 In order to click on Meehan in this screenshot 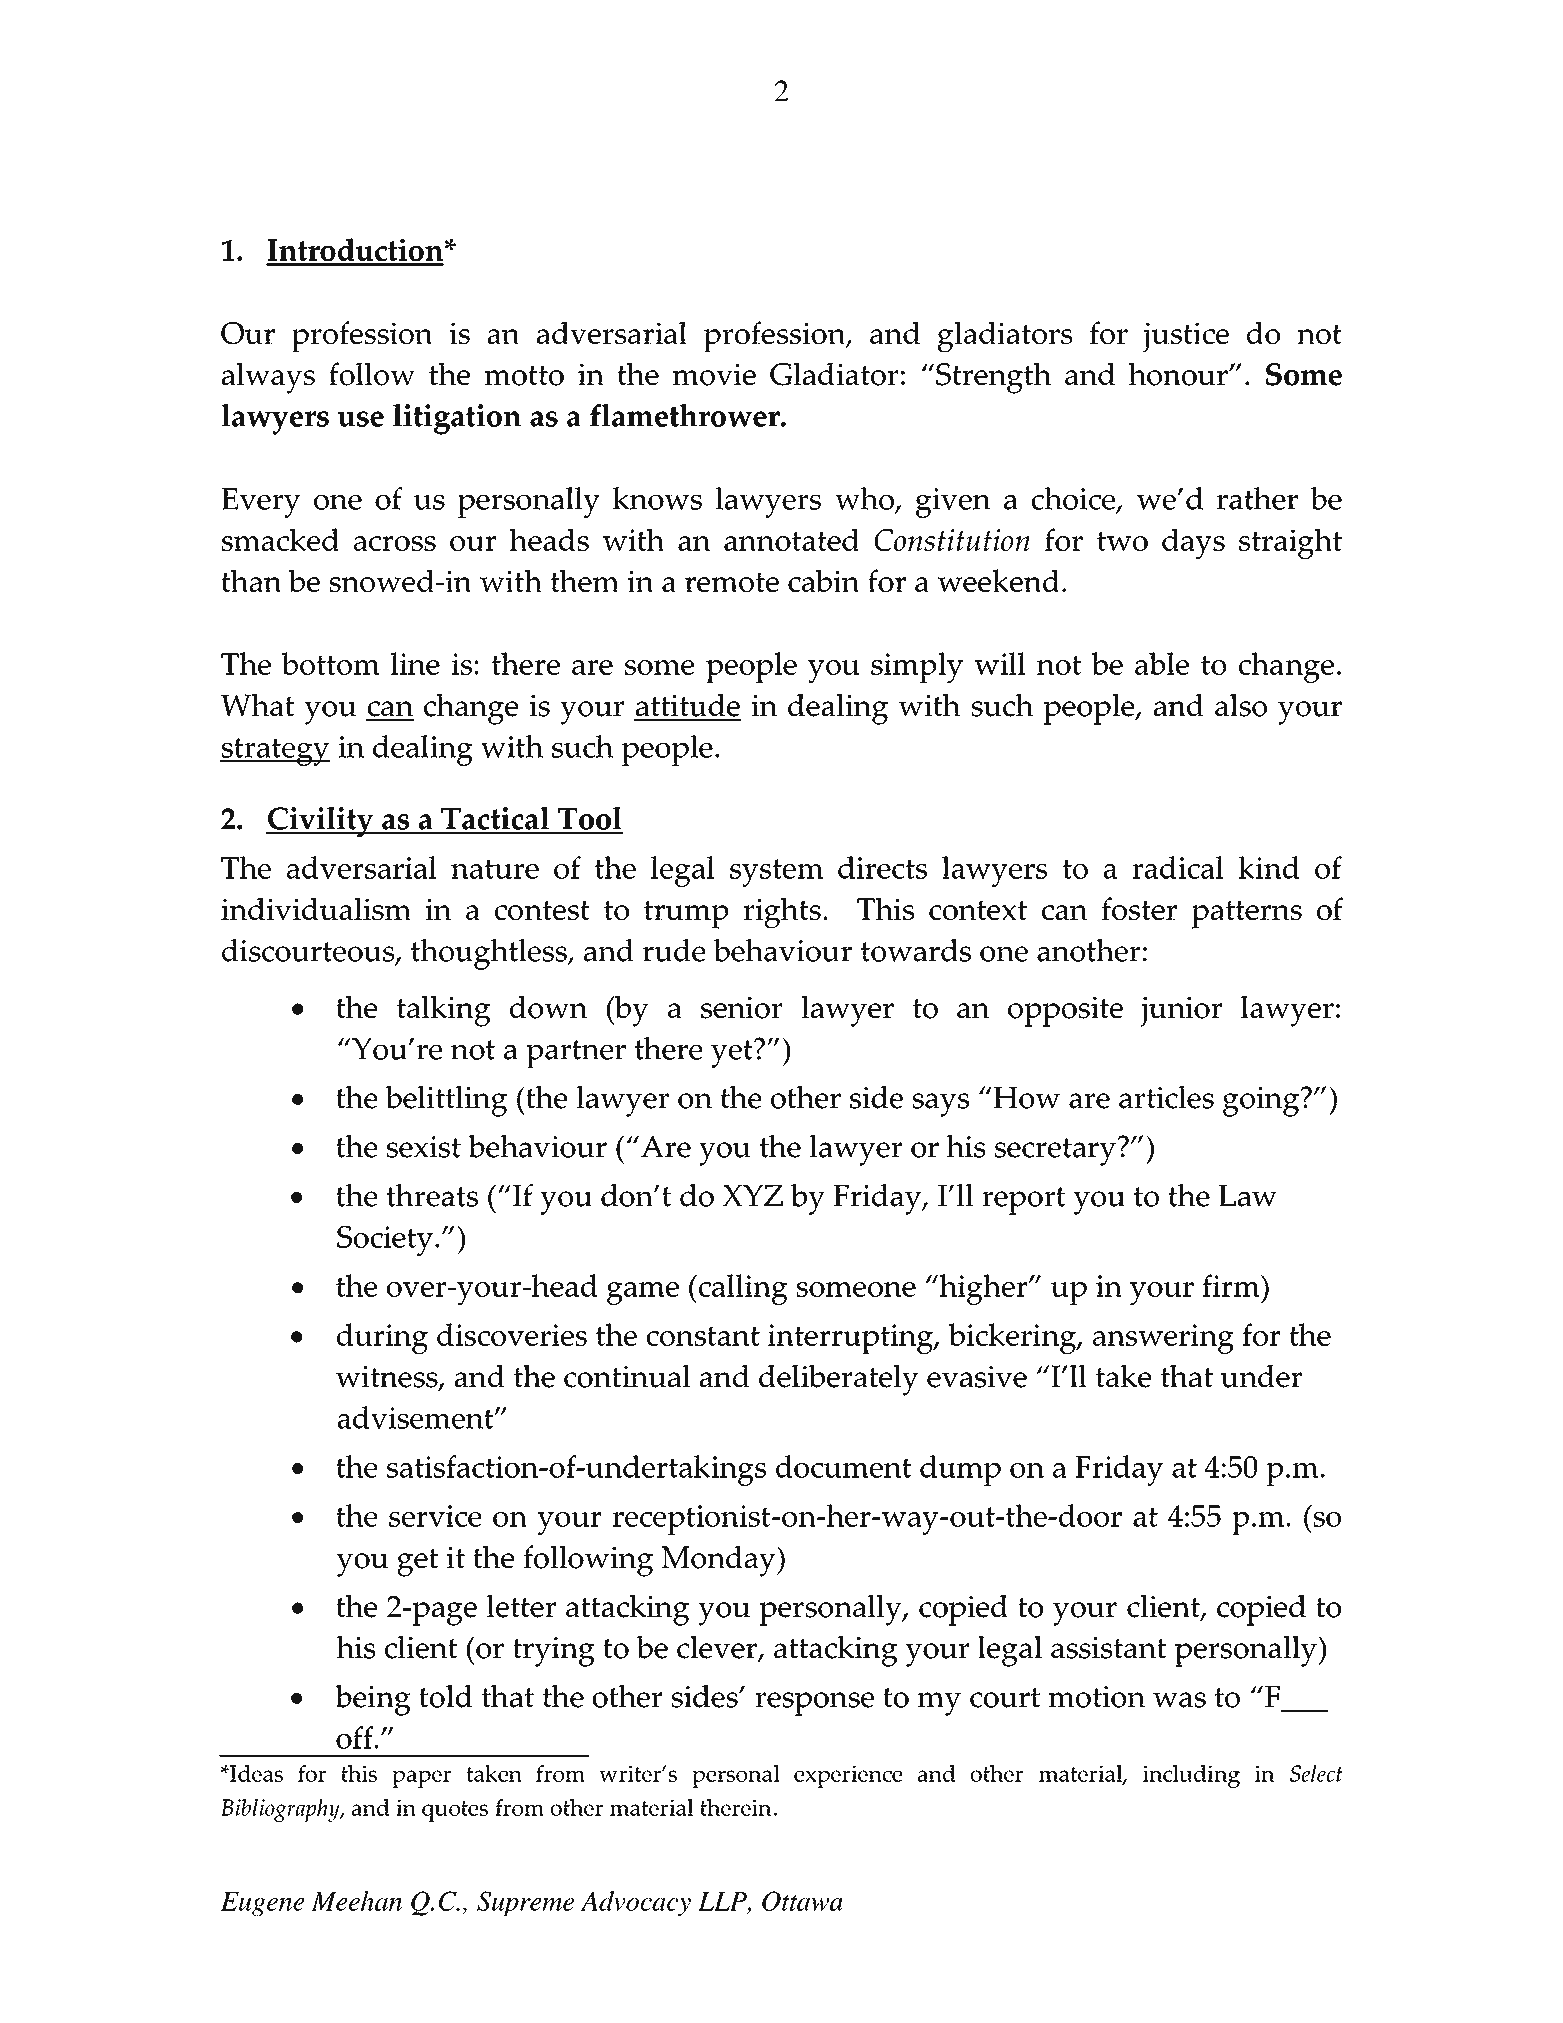, I will do `click(356, 1901)`.
